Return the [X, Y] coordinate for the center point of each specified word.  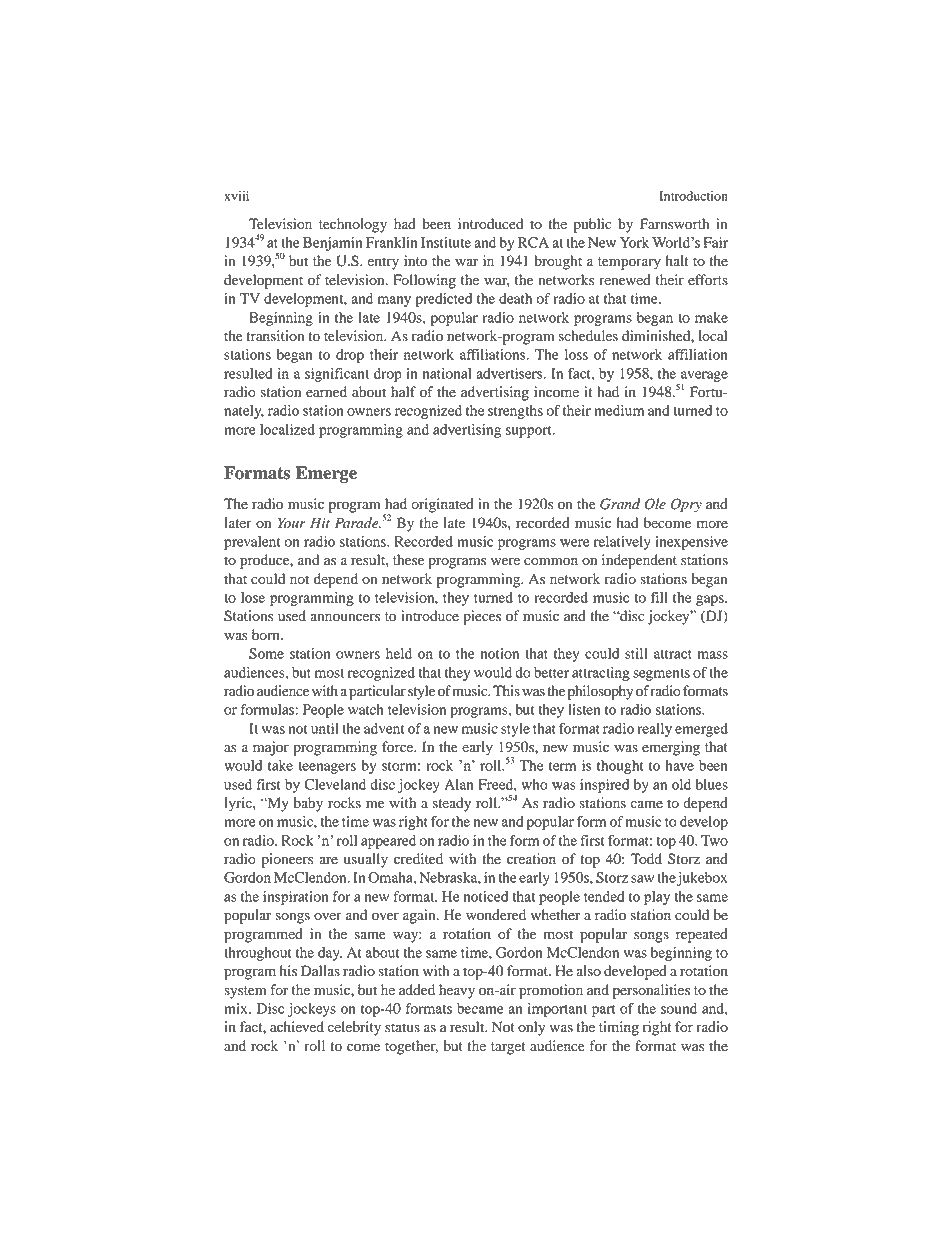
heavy [457, 991]
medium [619, 410]
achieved [297, 1027]
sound [679, 1008]
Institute [446, 242]
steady [451, 804]
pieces [482, 617]
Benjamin [332, 244]
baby [308, 804]
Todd [646, 859]
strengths [515, 412]
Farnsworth [674, 224]
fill [659, 597]
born [267, 635]
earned [326, 392]
